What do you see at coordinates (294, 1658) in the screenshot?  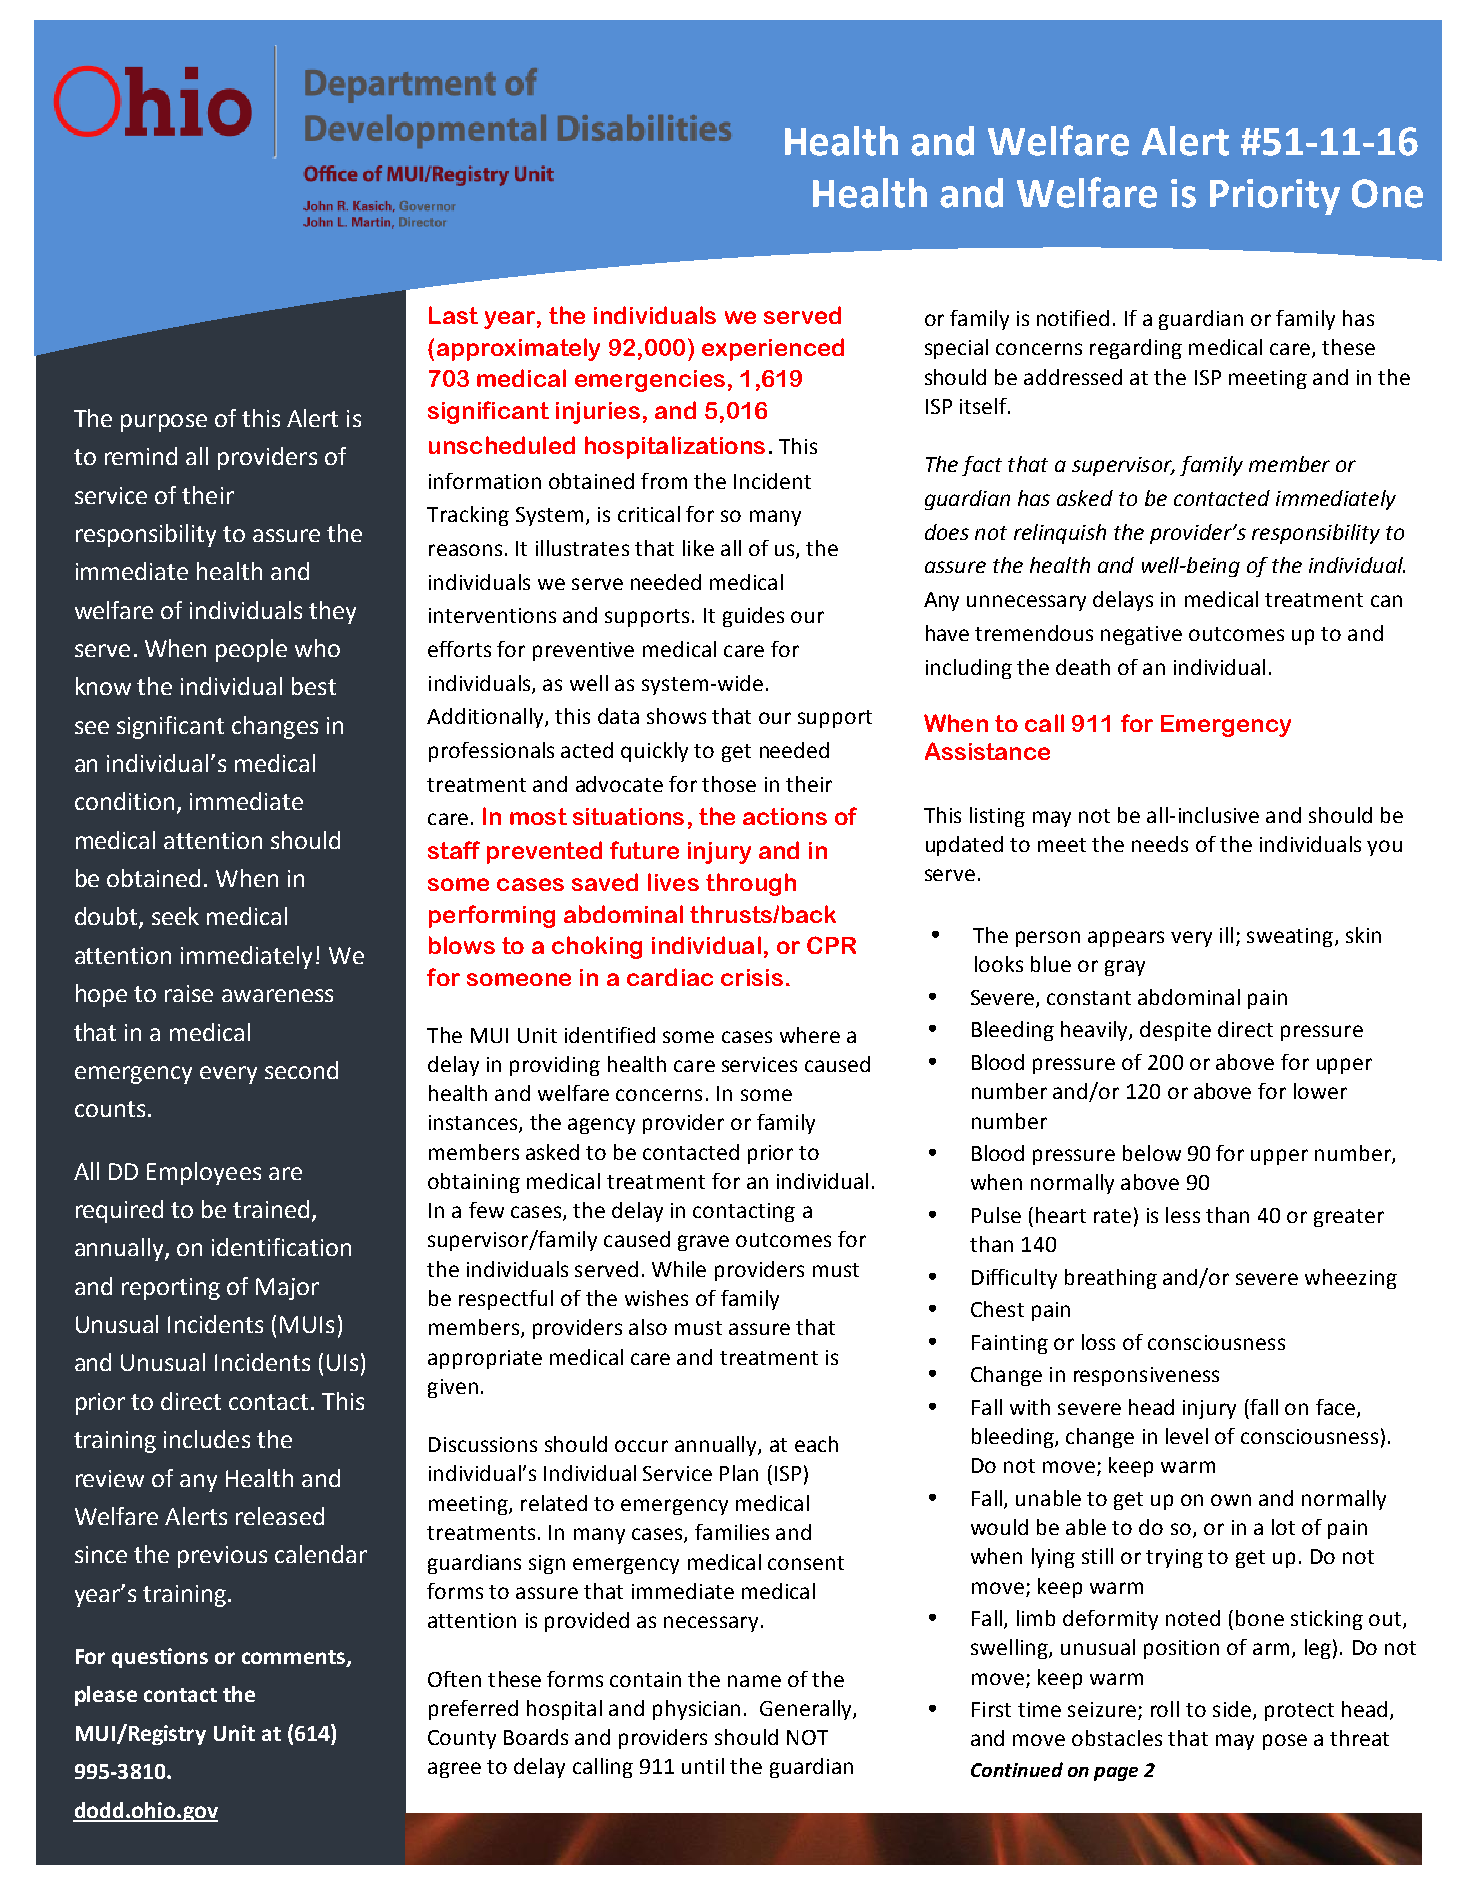 I see `comments` at bounding box center [294, 1658].
